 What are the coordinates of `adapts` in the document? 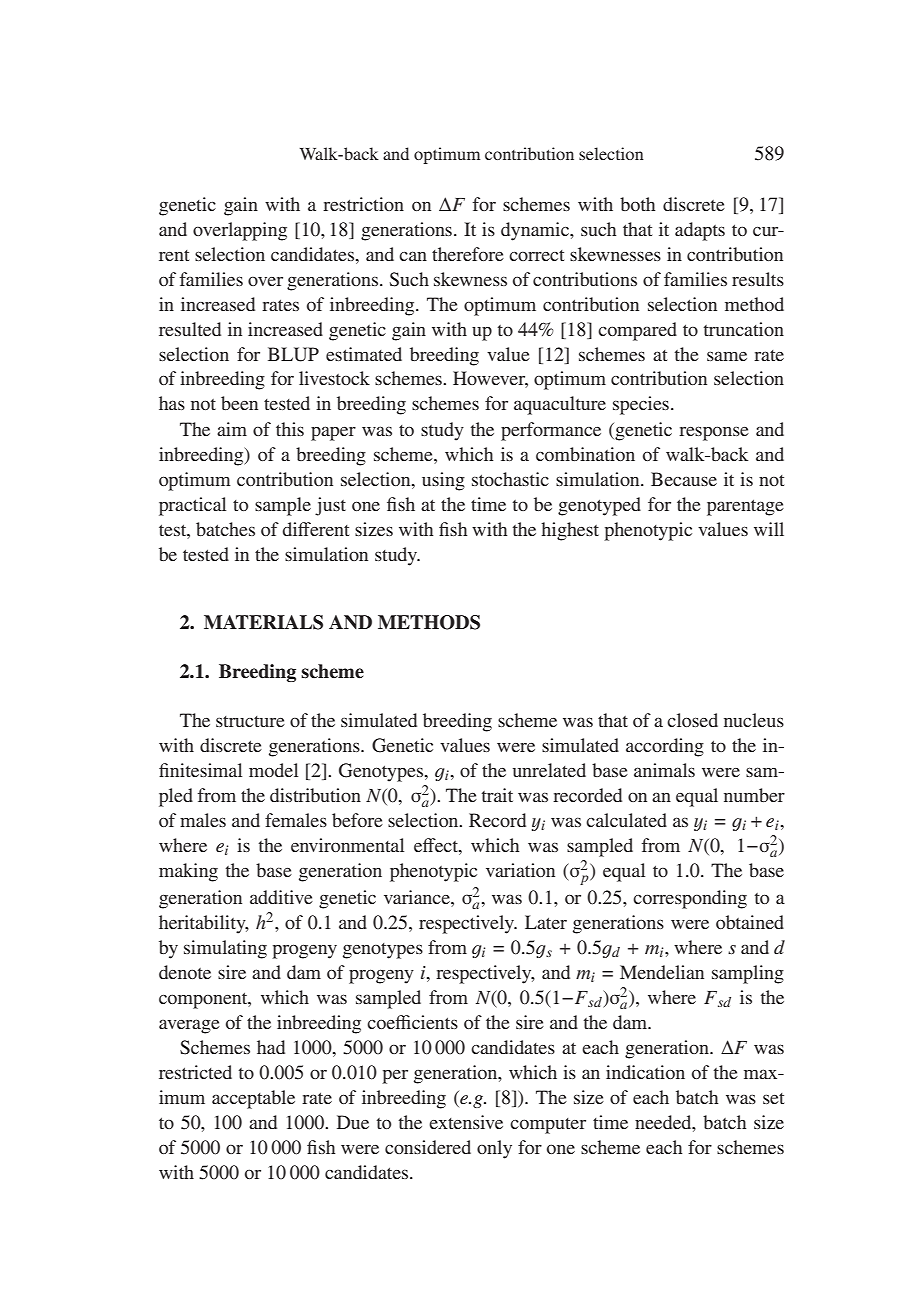 It's located at (700, 231).
